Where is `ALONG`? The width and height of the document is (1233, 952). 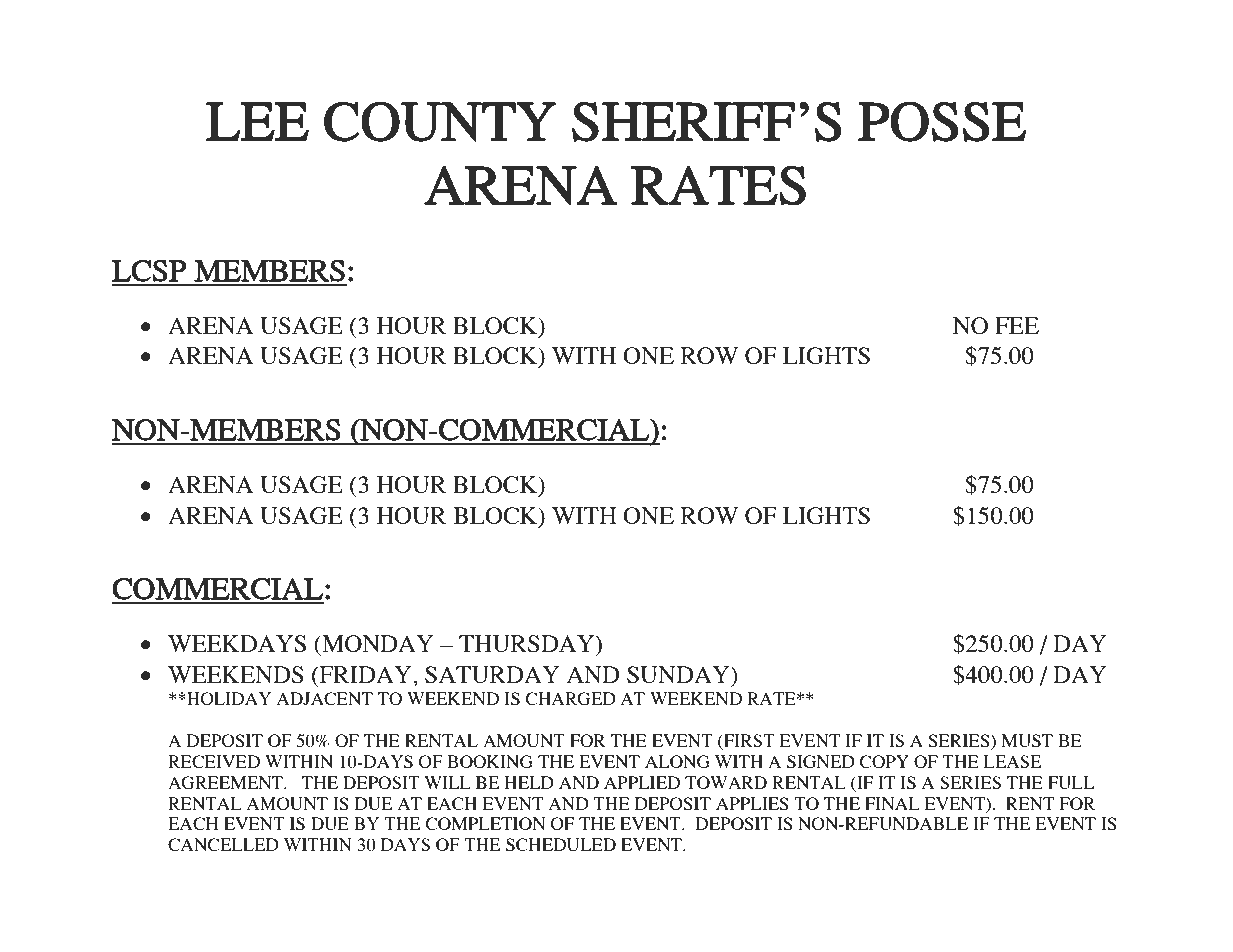
ALONG is located at coordinates (677, 761).
